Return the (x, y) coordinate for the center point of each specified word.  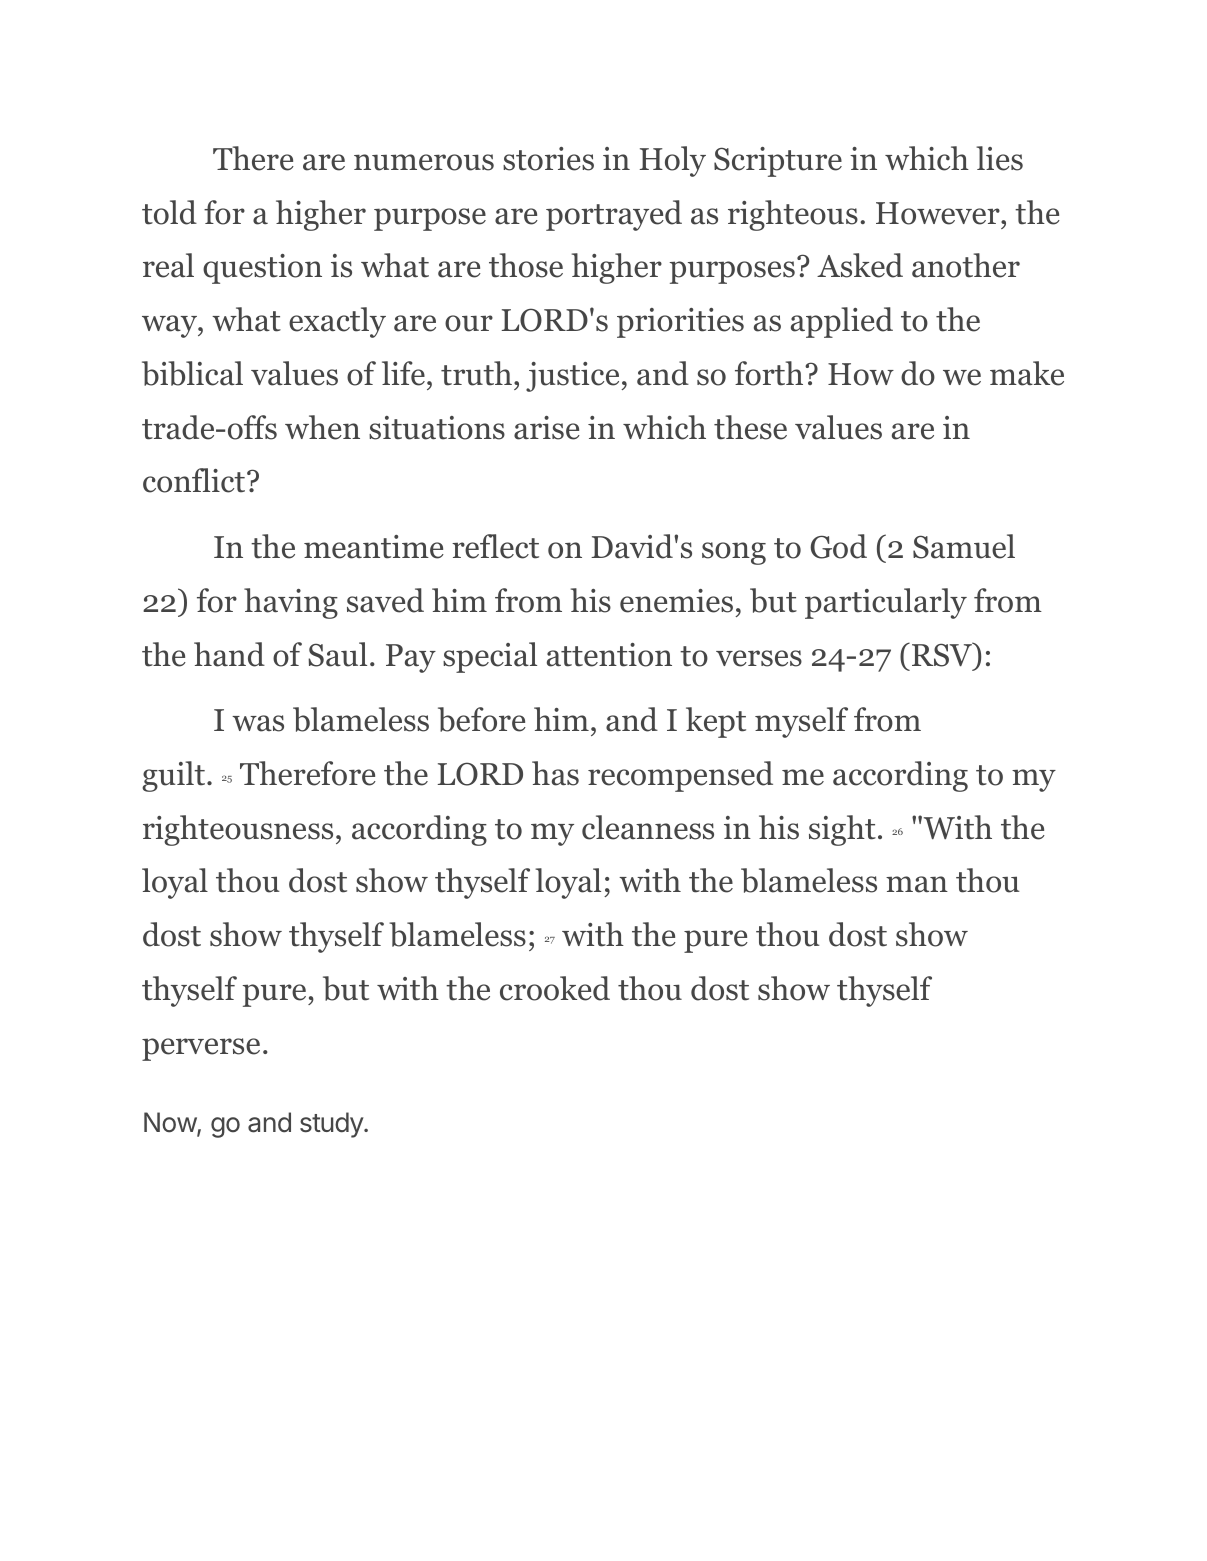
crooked (555, 988)
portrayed (614, 215)
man (917, 884)
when (322, 427)
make (1027, 373)
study (332, 1125)
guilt (175, 776)
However (939, 213)
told (169, 212)
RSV (943, 654)
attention (609, 655)
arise (547, 428)
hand (229, 654)
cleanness (648, 827)
